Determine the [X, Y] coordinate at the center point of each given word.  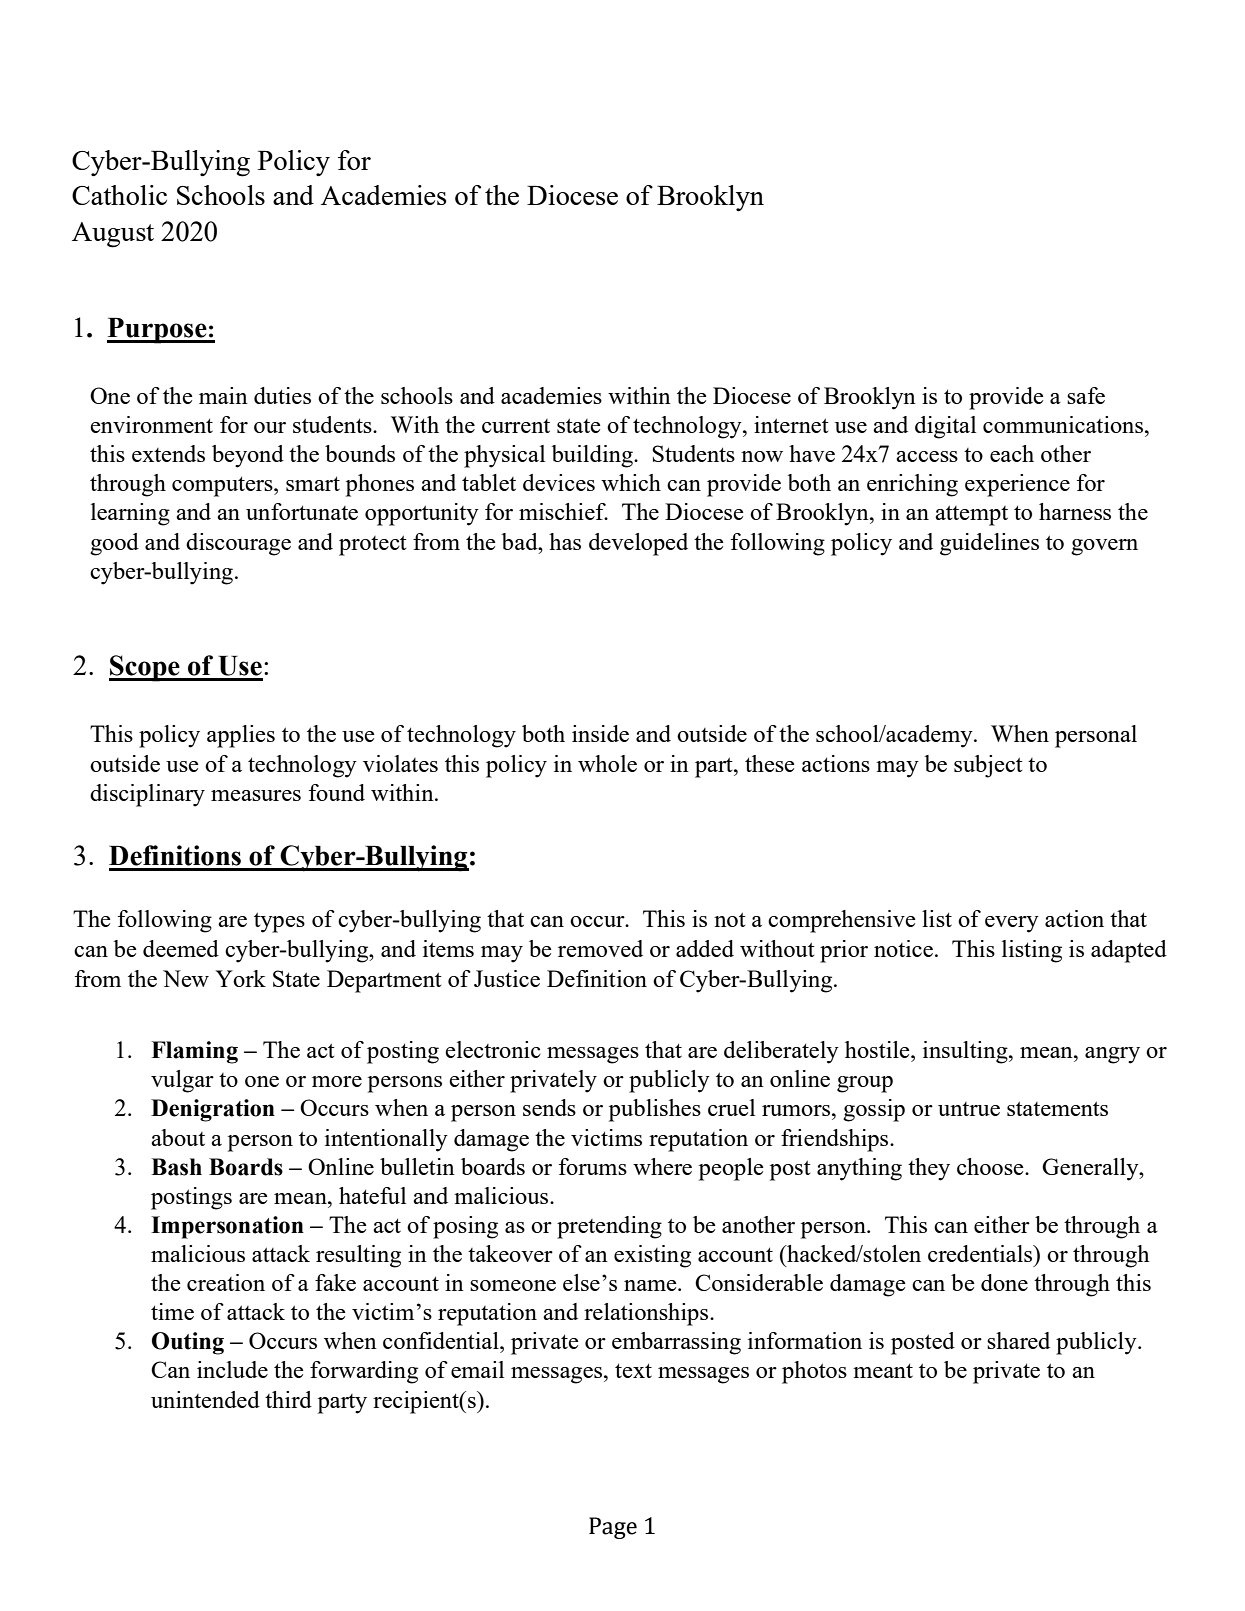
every [1012, 924]
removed [600, 948]
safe [1086, 395]
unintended [205, 1399]
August [113, 235]
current [516, 426]
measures [256, 795]
